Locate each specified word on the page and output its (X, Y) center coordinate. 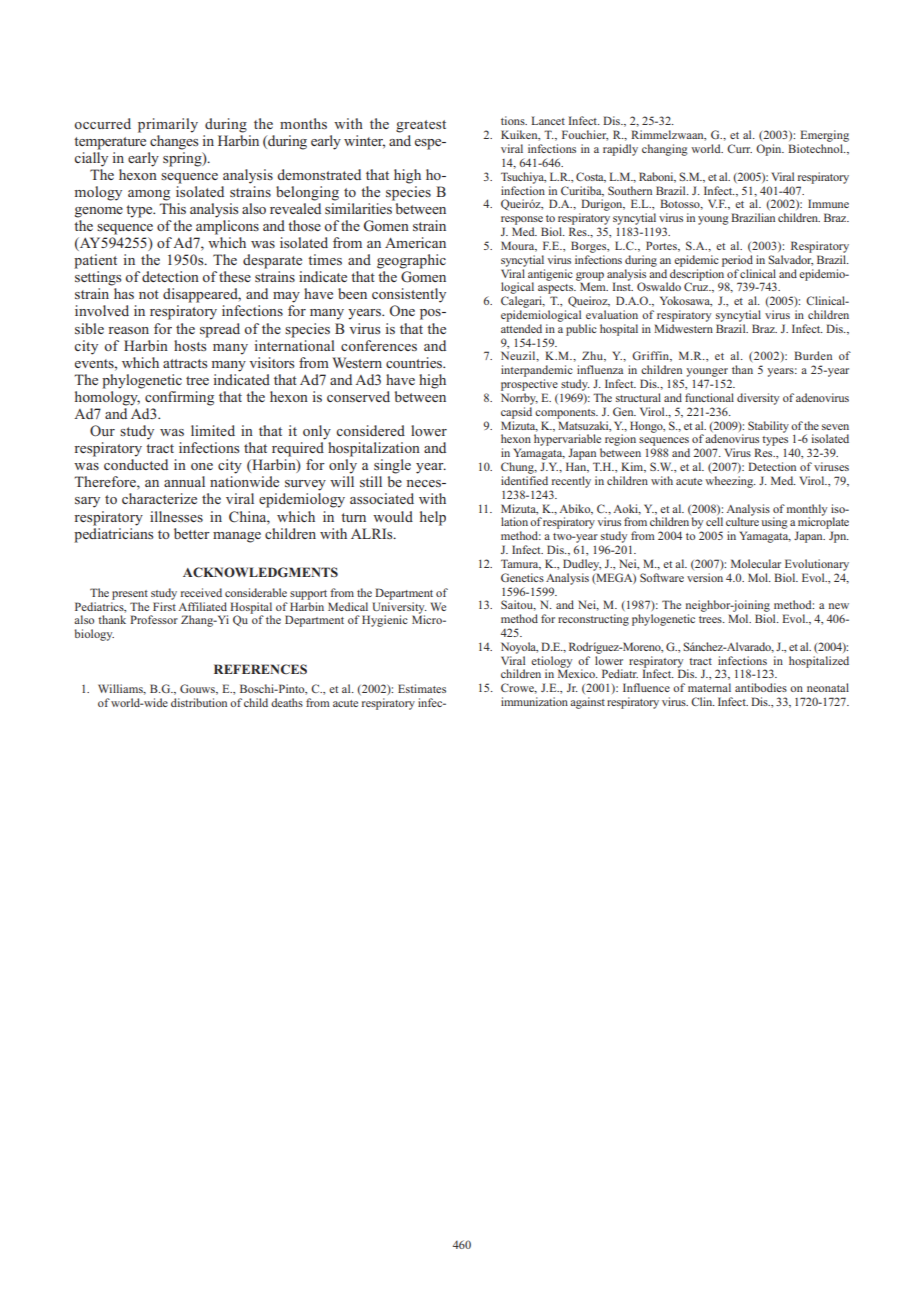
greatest (421, 126)
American (415, 242)
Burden (813, 355)
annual (184, 481)
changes (174, 141)
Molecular (756, 563)
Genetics (522, 577)
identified (524, 480)
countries (415, 362)
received (201, 592)
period (737, 261)
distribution (199, 702)
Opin (770, 150)
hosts (191, 344)
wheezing (730, 482)
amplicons (227, 227)
